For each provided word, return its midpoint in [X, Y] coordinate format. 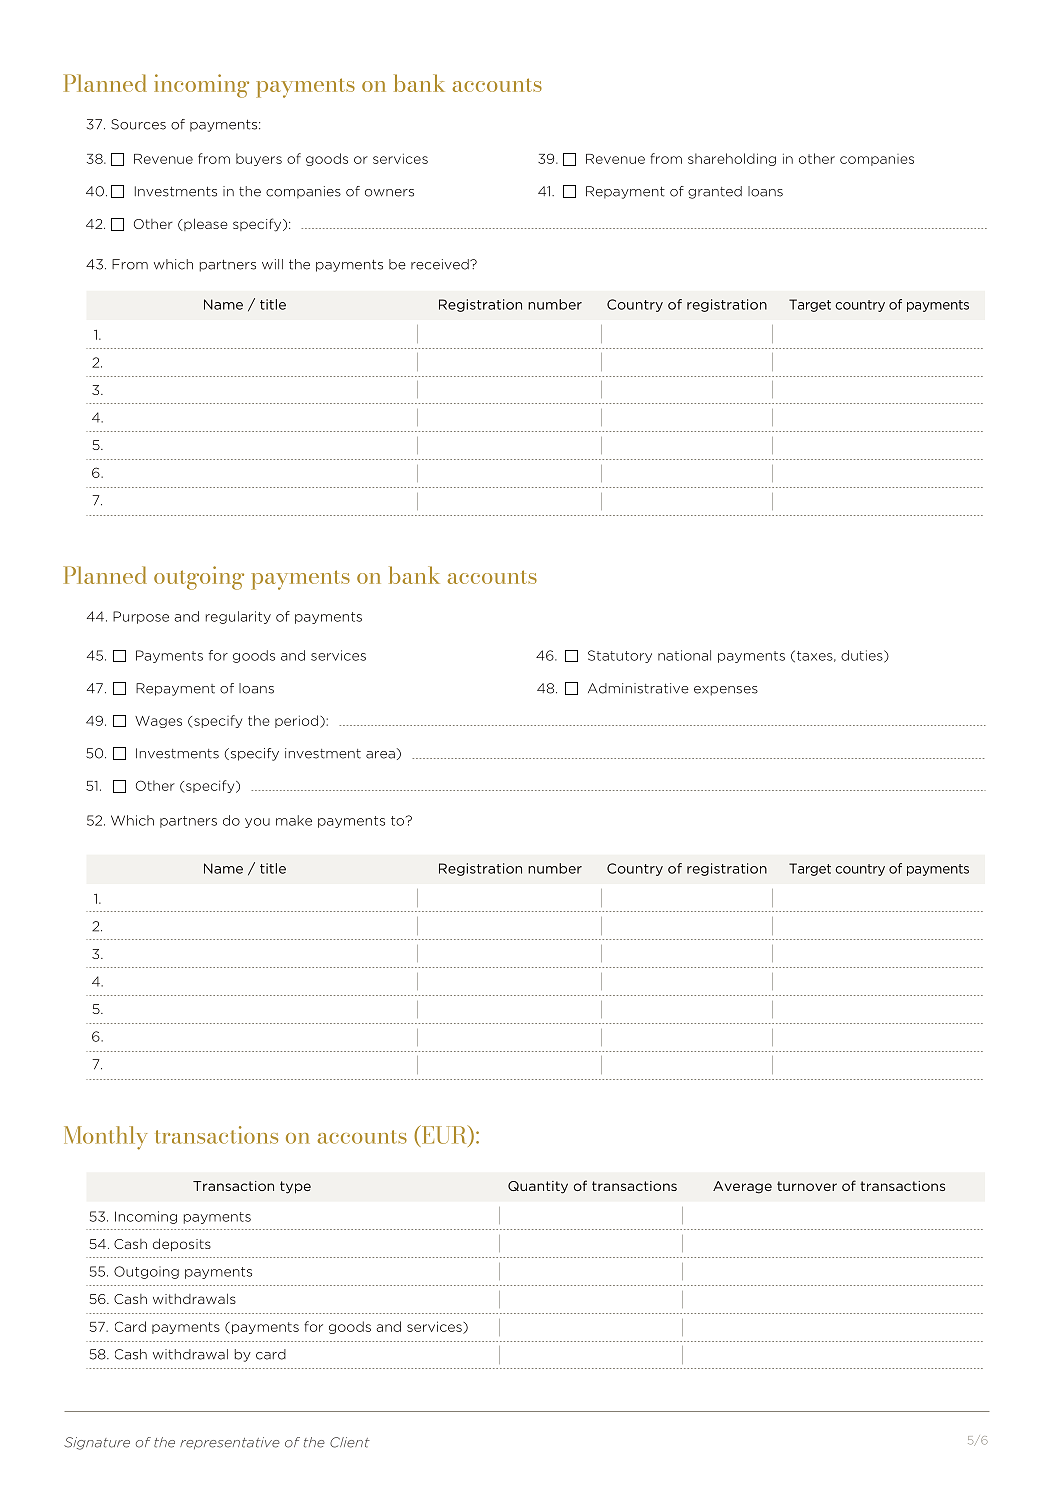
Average [742, 1187]
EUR [444, 1135]
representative [230, 1443]
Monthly [105, 1138]
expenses [726, 691]
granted [715, 192]
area [380, 755]
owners [389, 193]
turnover [807, 1186]
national [684, 655]
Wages [158, 722]
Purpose [141, 617]
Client [350, 1442]
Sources [138, 124]
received [441, 264]
